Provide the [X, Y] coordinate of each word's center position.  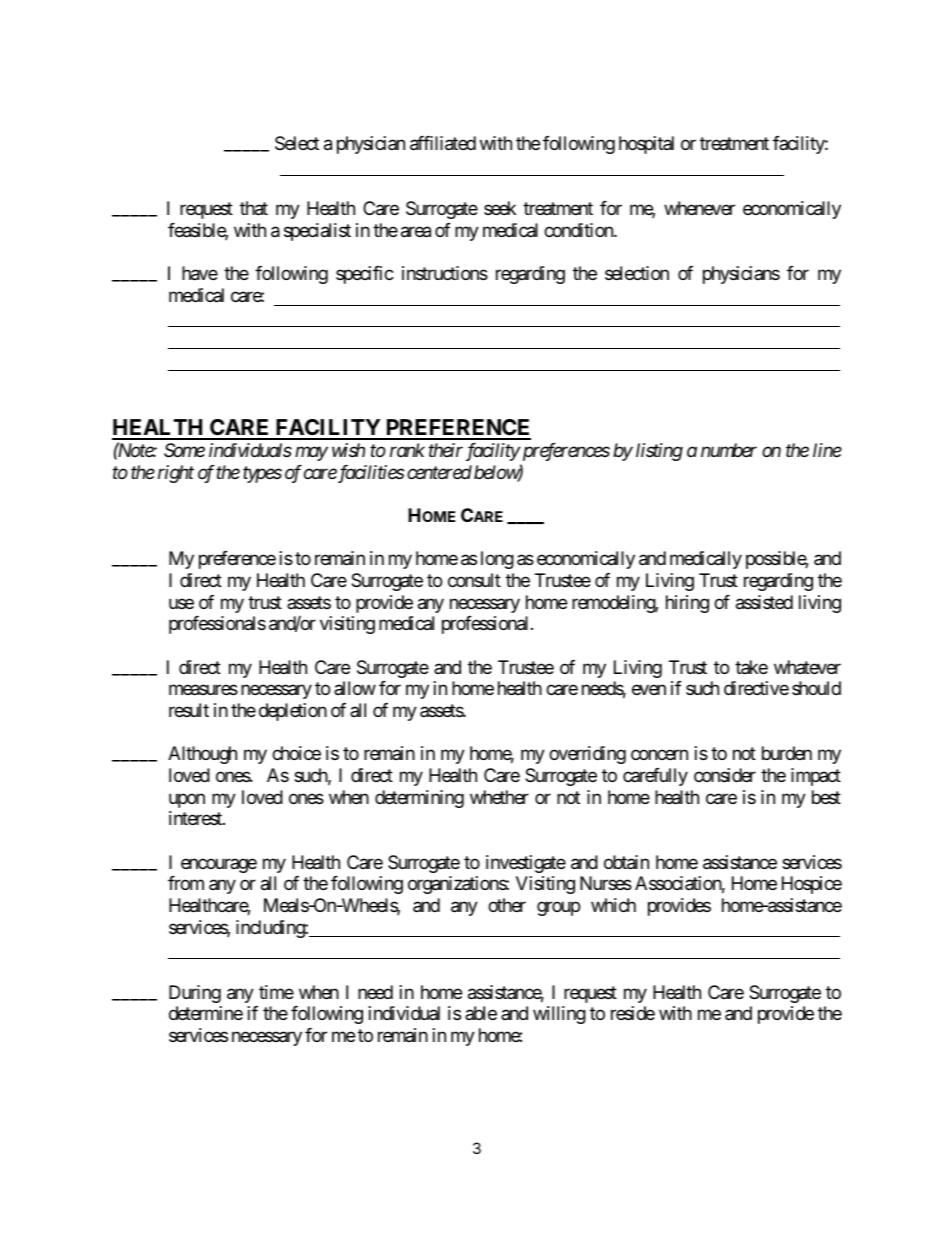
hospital [646, 145]
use [181, 603]
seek [500, 208]
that [254, 208]
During [195, 994]
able [481, 1013]
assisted [764, 602]
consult [474, 580]
